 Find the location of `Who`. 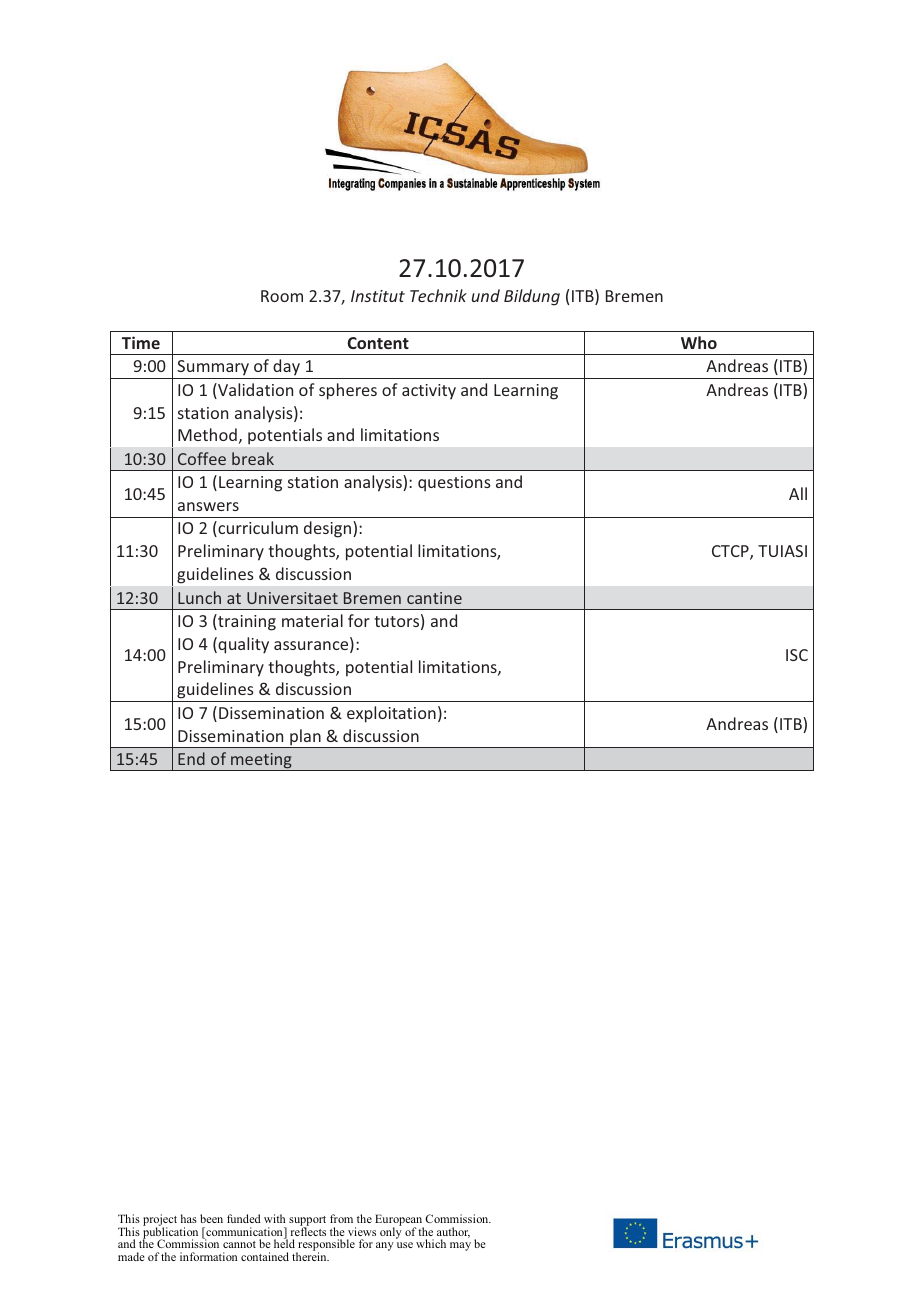

Who is located at coordinates (699, 342).
